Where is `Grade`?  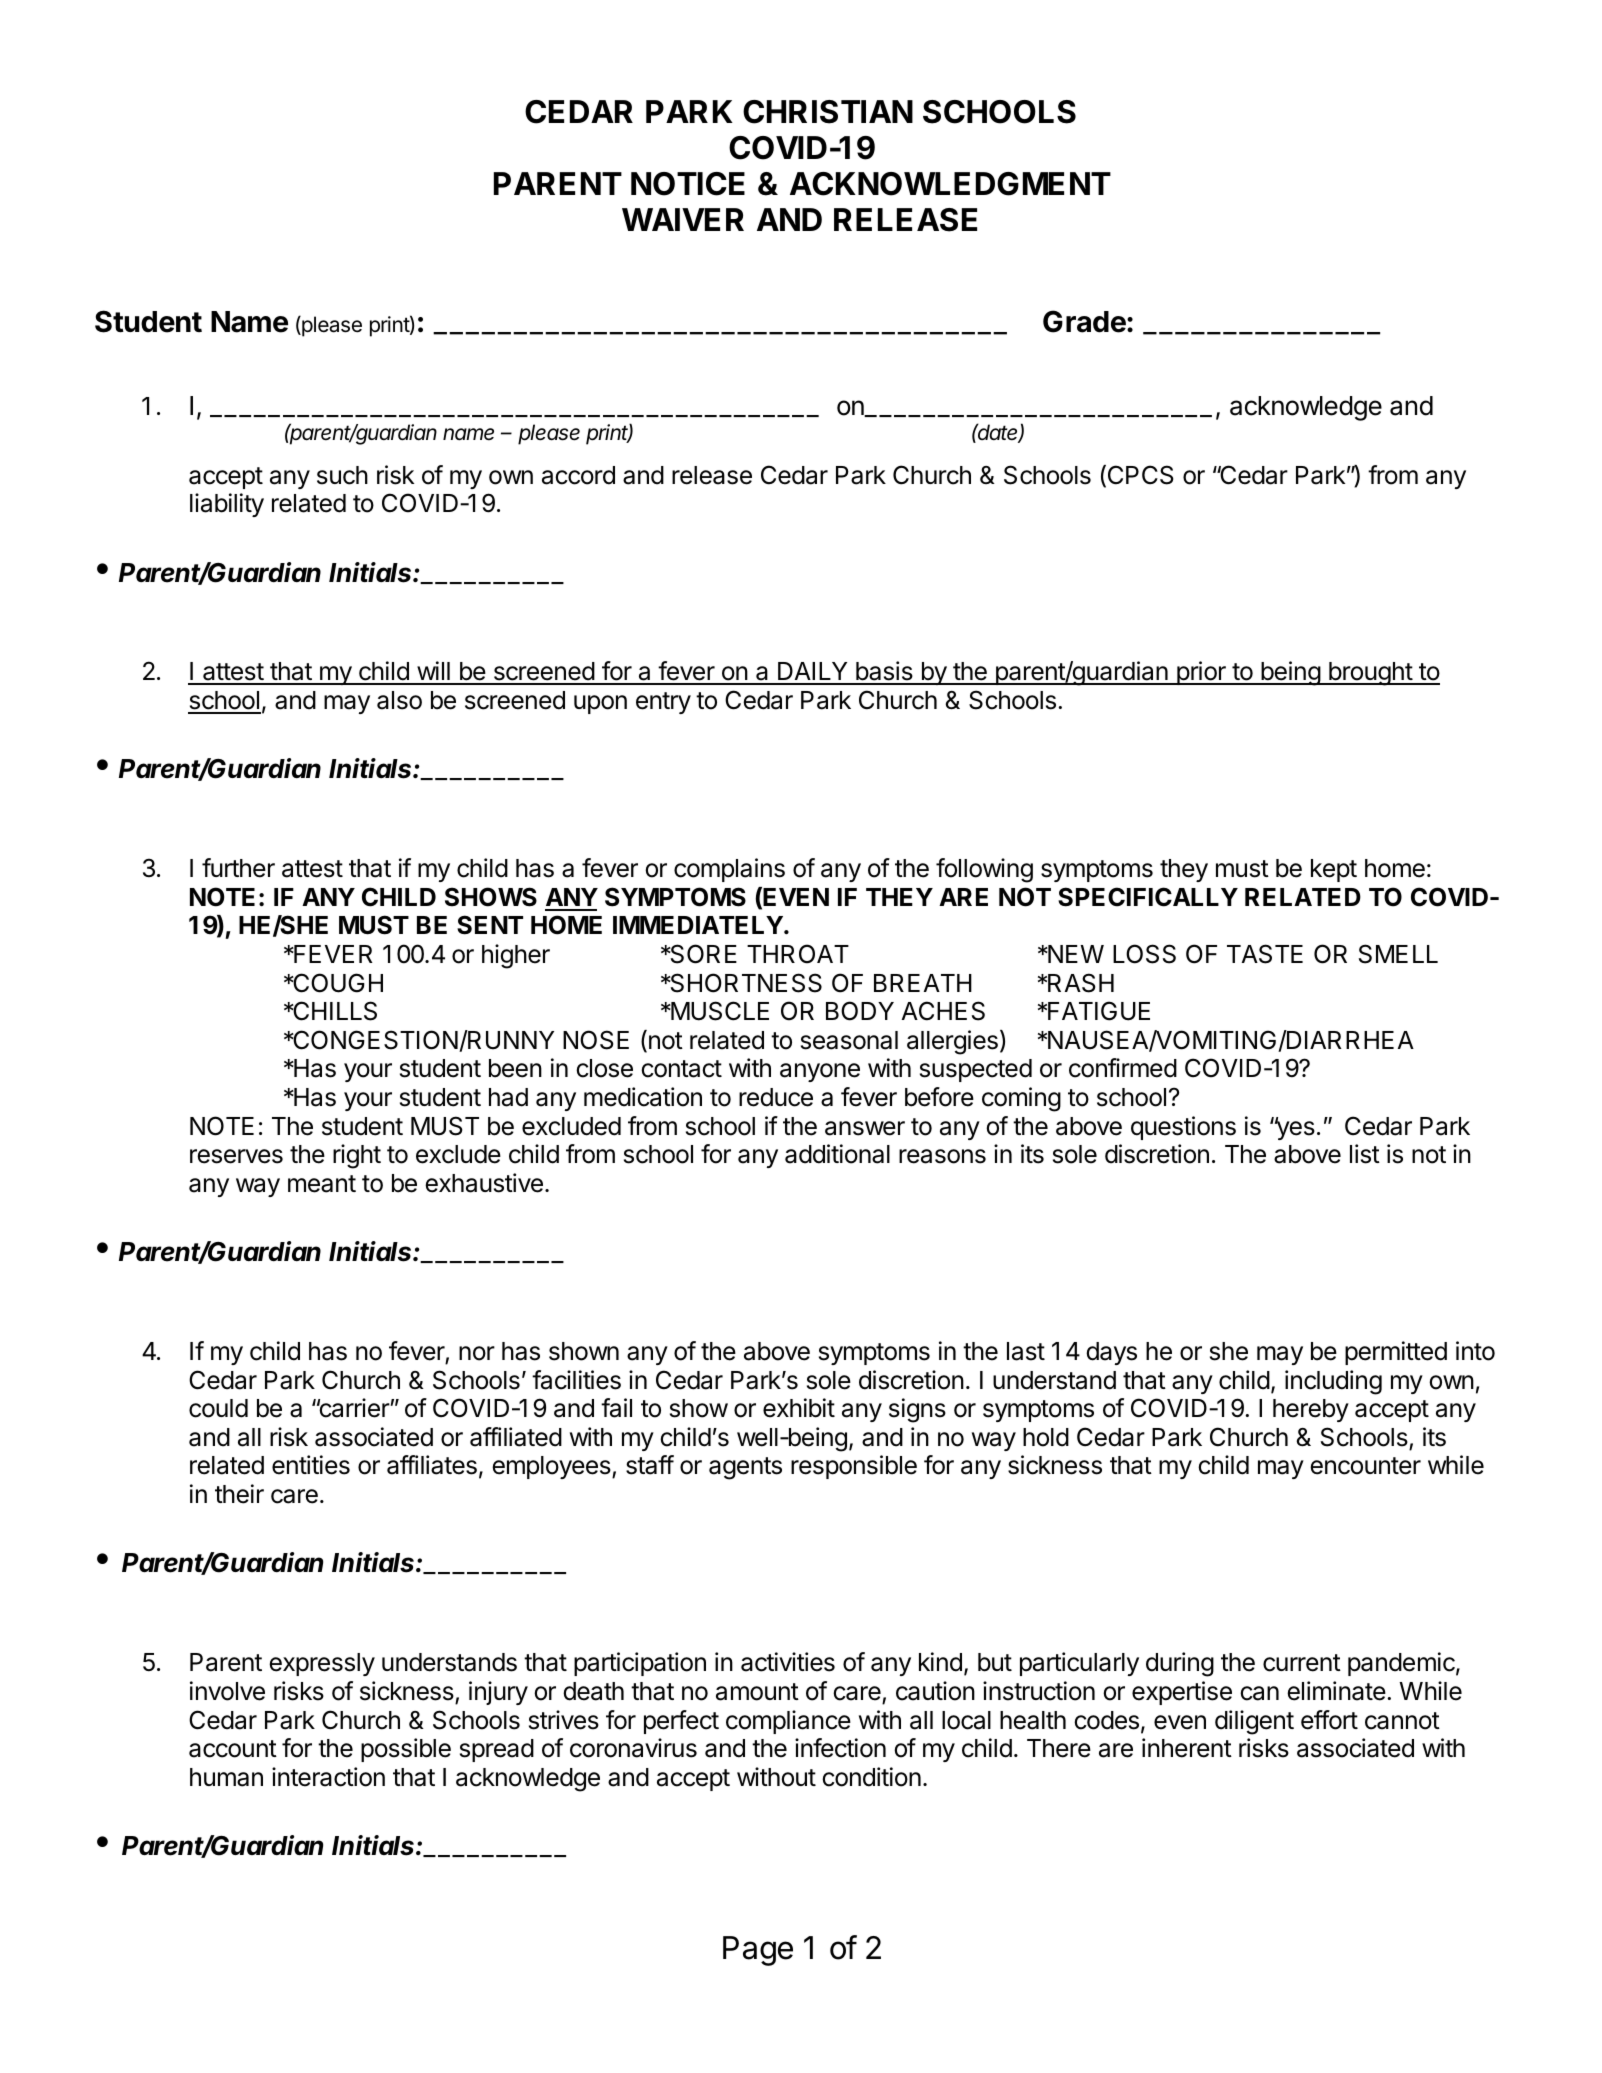 Grade is located at coordinates (1085, 321).
